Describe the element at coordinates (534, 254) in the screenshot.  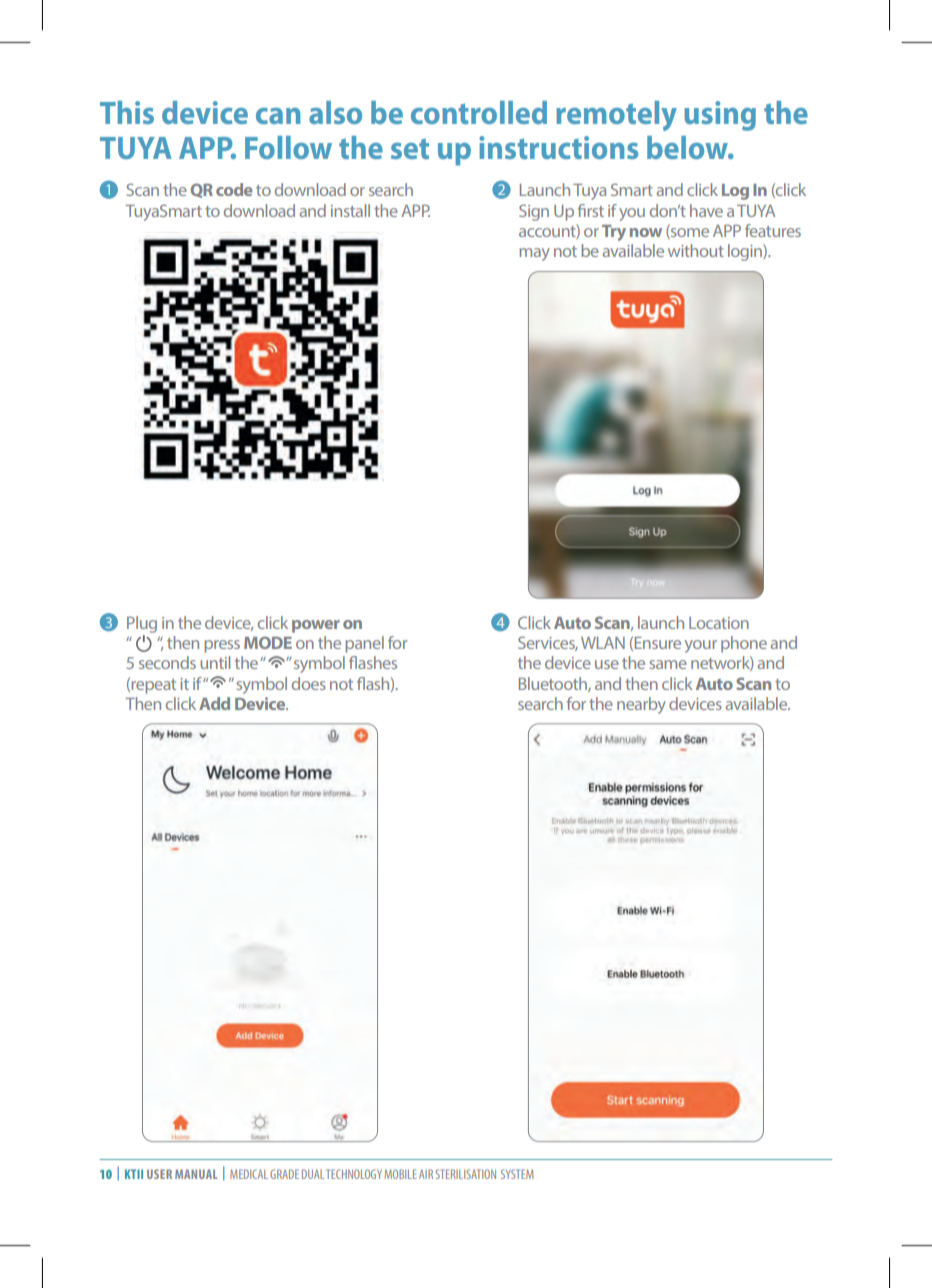
I see `may` at that location.
